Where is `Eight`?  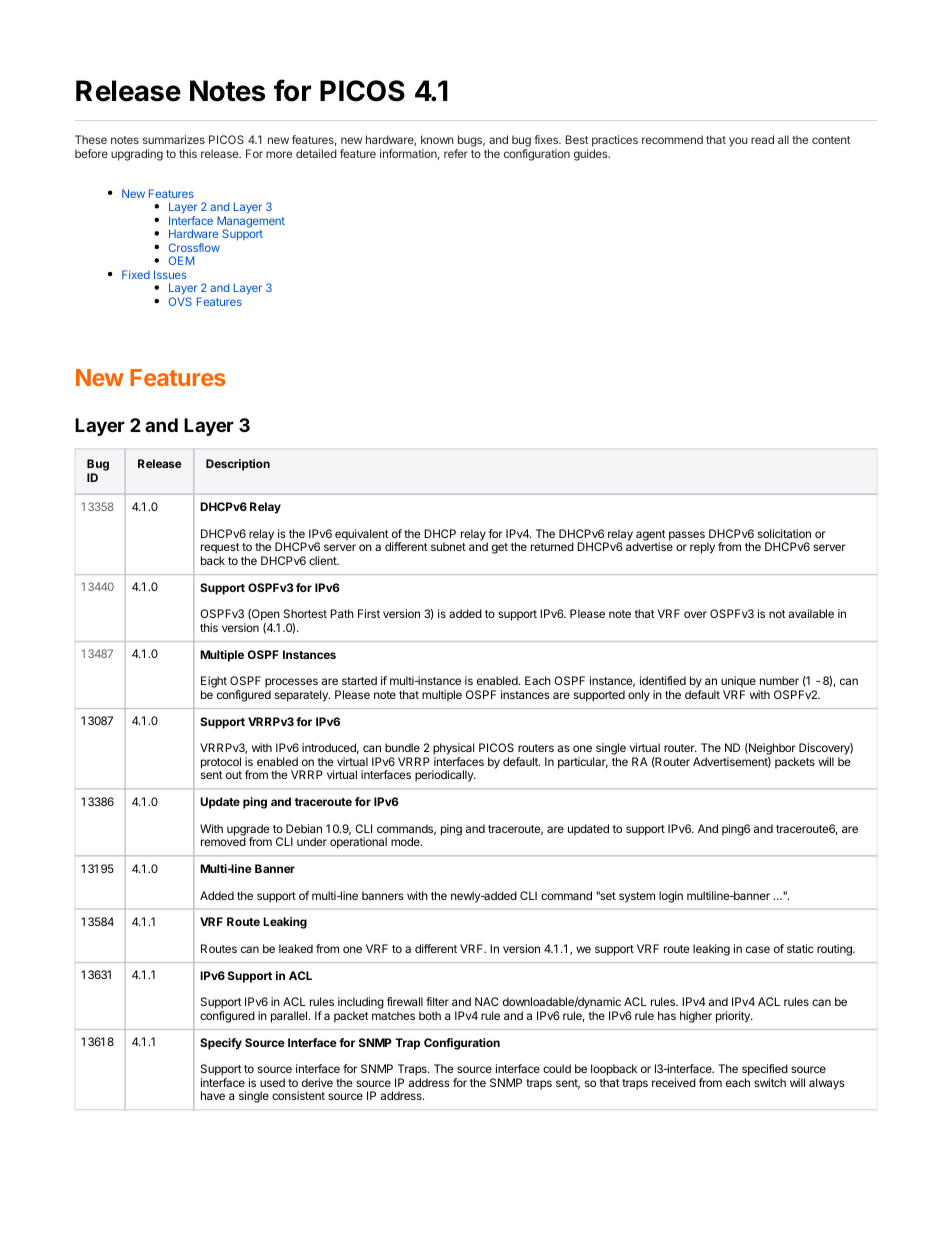 Eight is located at coordinates (214, 683).
